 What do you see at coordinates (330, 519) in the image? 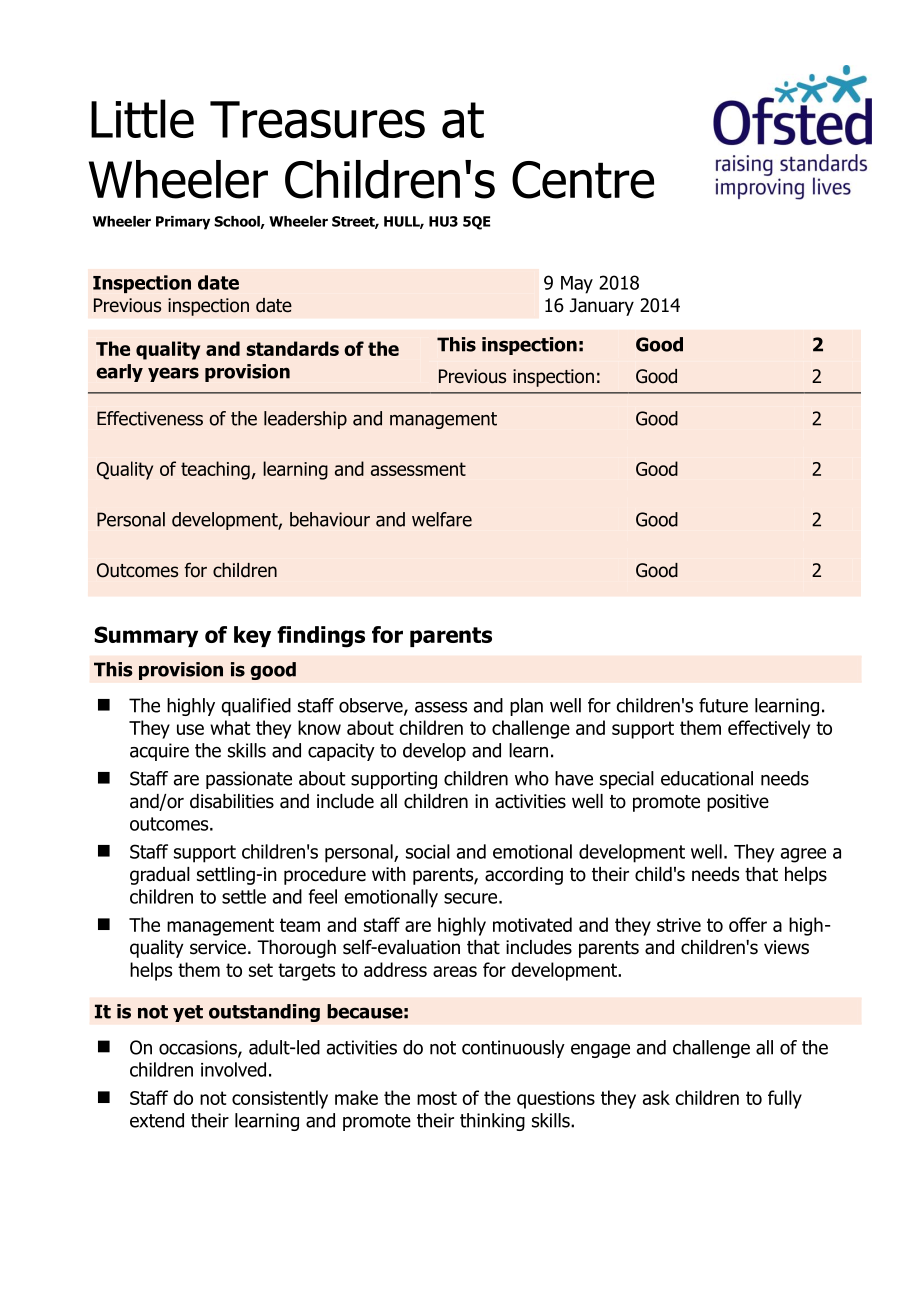
I see `behaviour` at bounding box center [330, 519].
